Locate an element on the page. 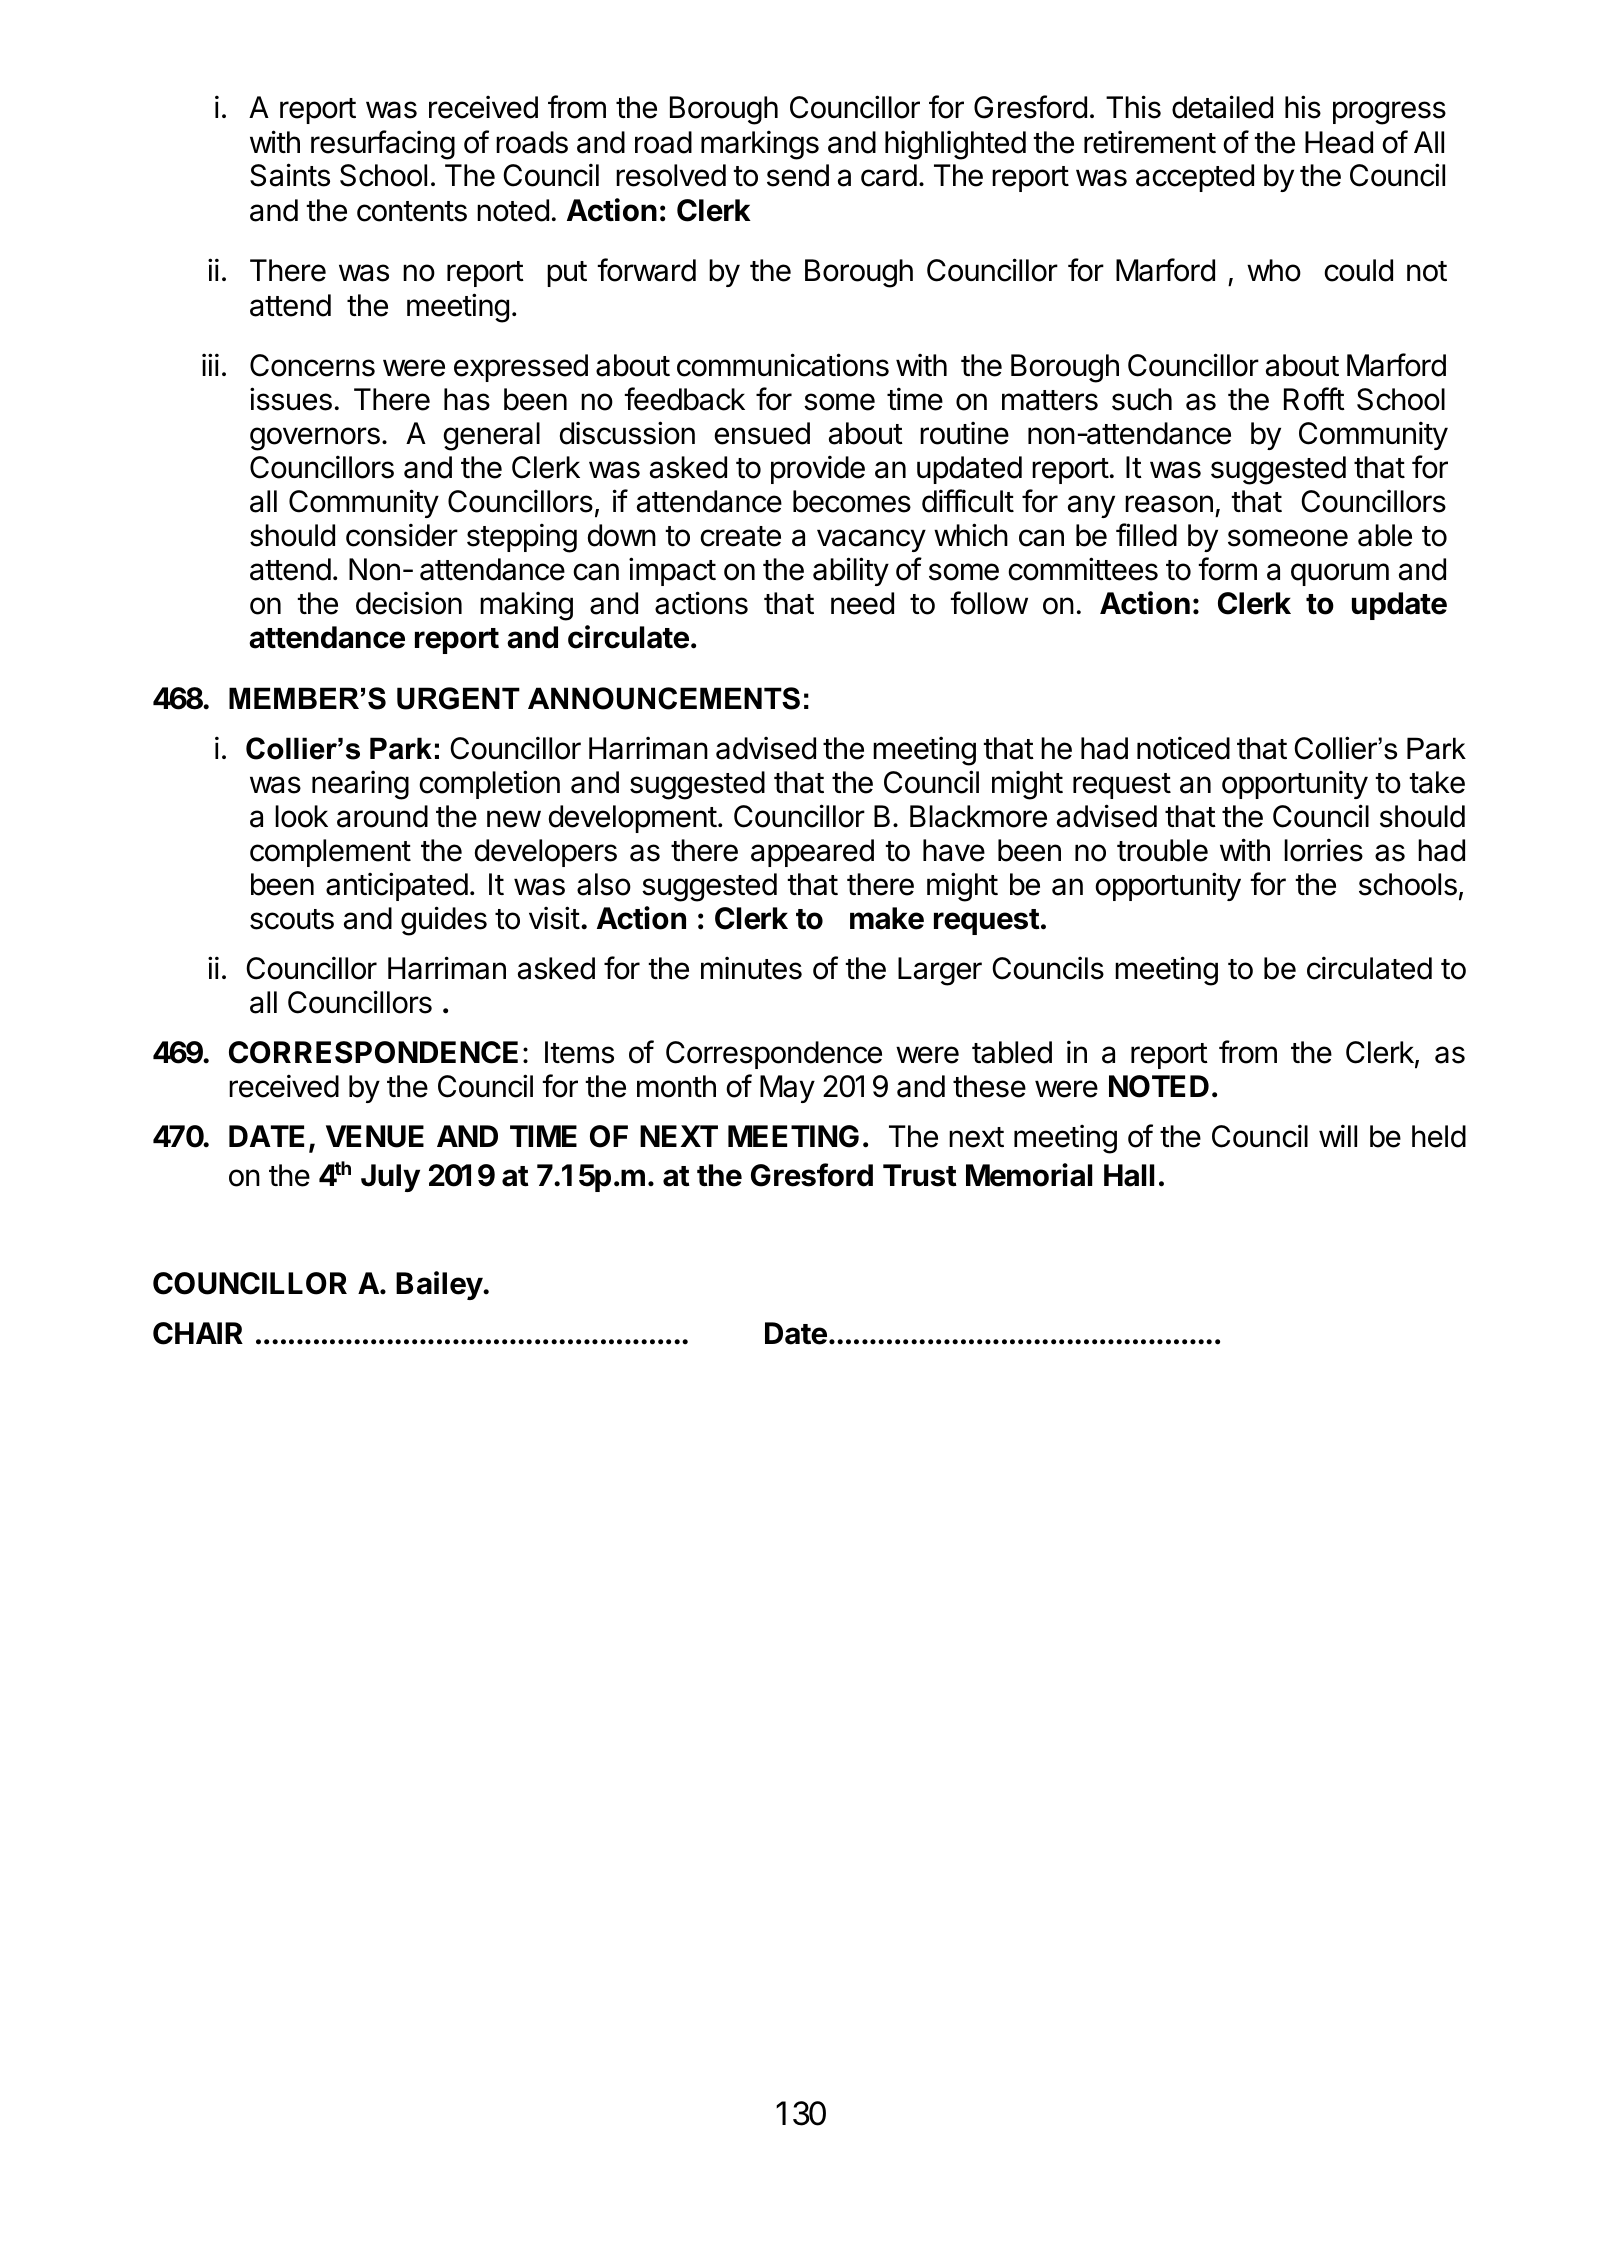 The width and height of the document is (1599, 2261). URGENT is located at coordinates (458, 698).
